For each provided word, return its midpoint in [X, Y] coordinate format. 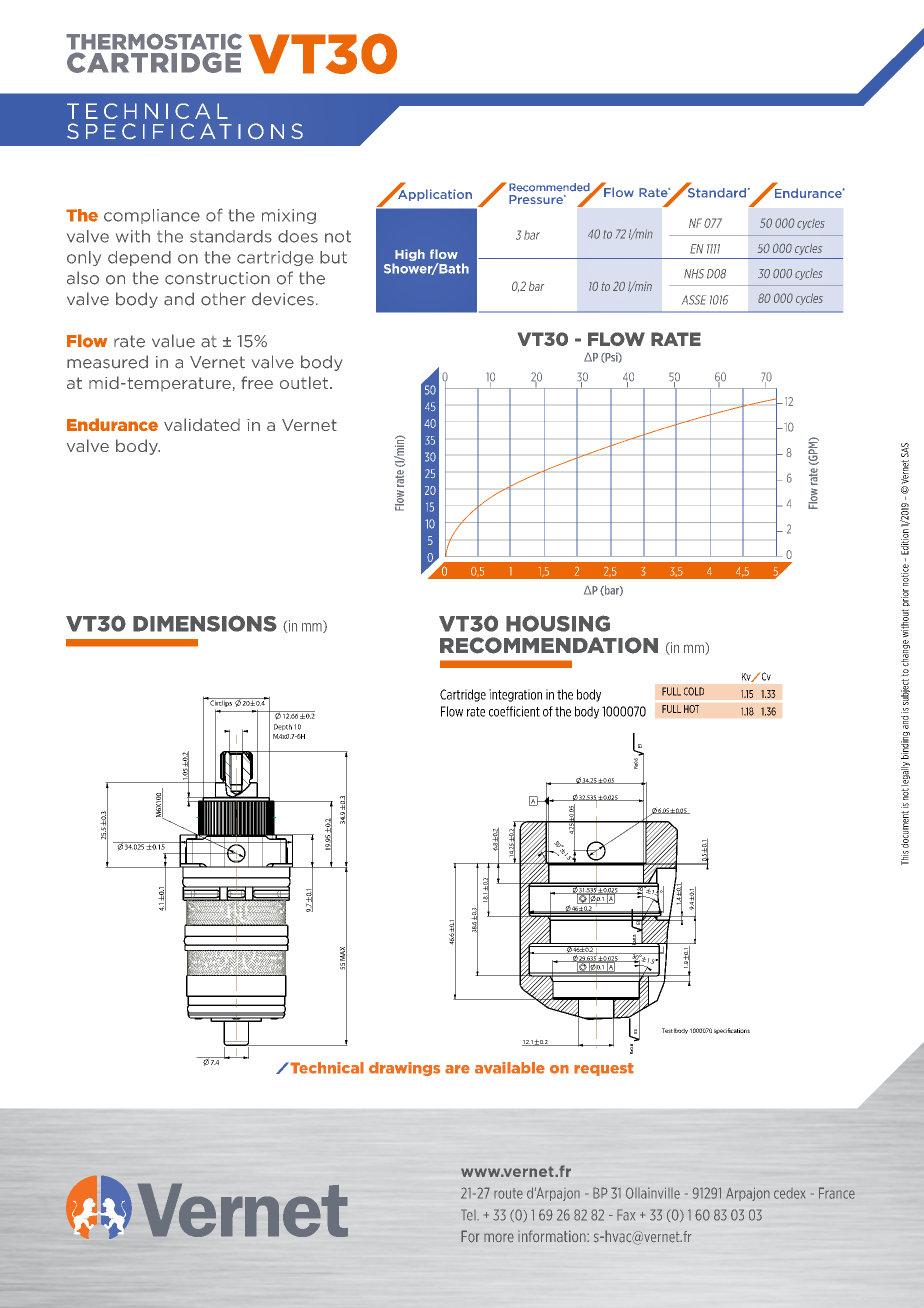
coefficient [514, 711]
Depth [283, 727]
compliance [152, 216]
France [837, 1193]
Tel [469, 1215]
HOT [691, 709]
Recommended [550, 188]
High [409, 256]
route [508, 1193]
